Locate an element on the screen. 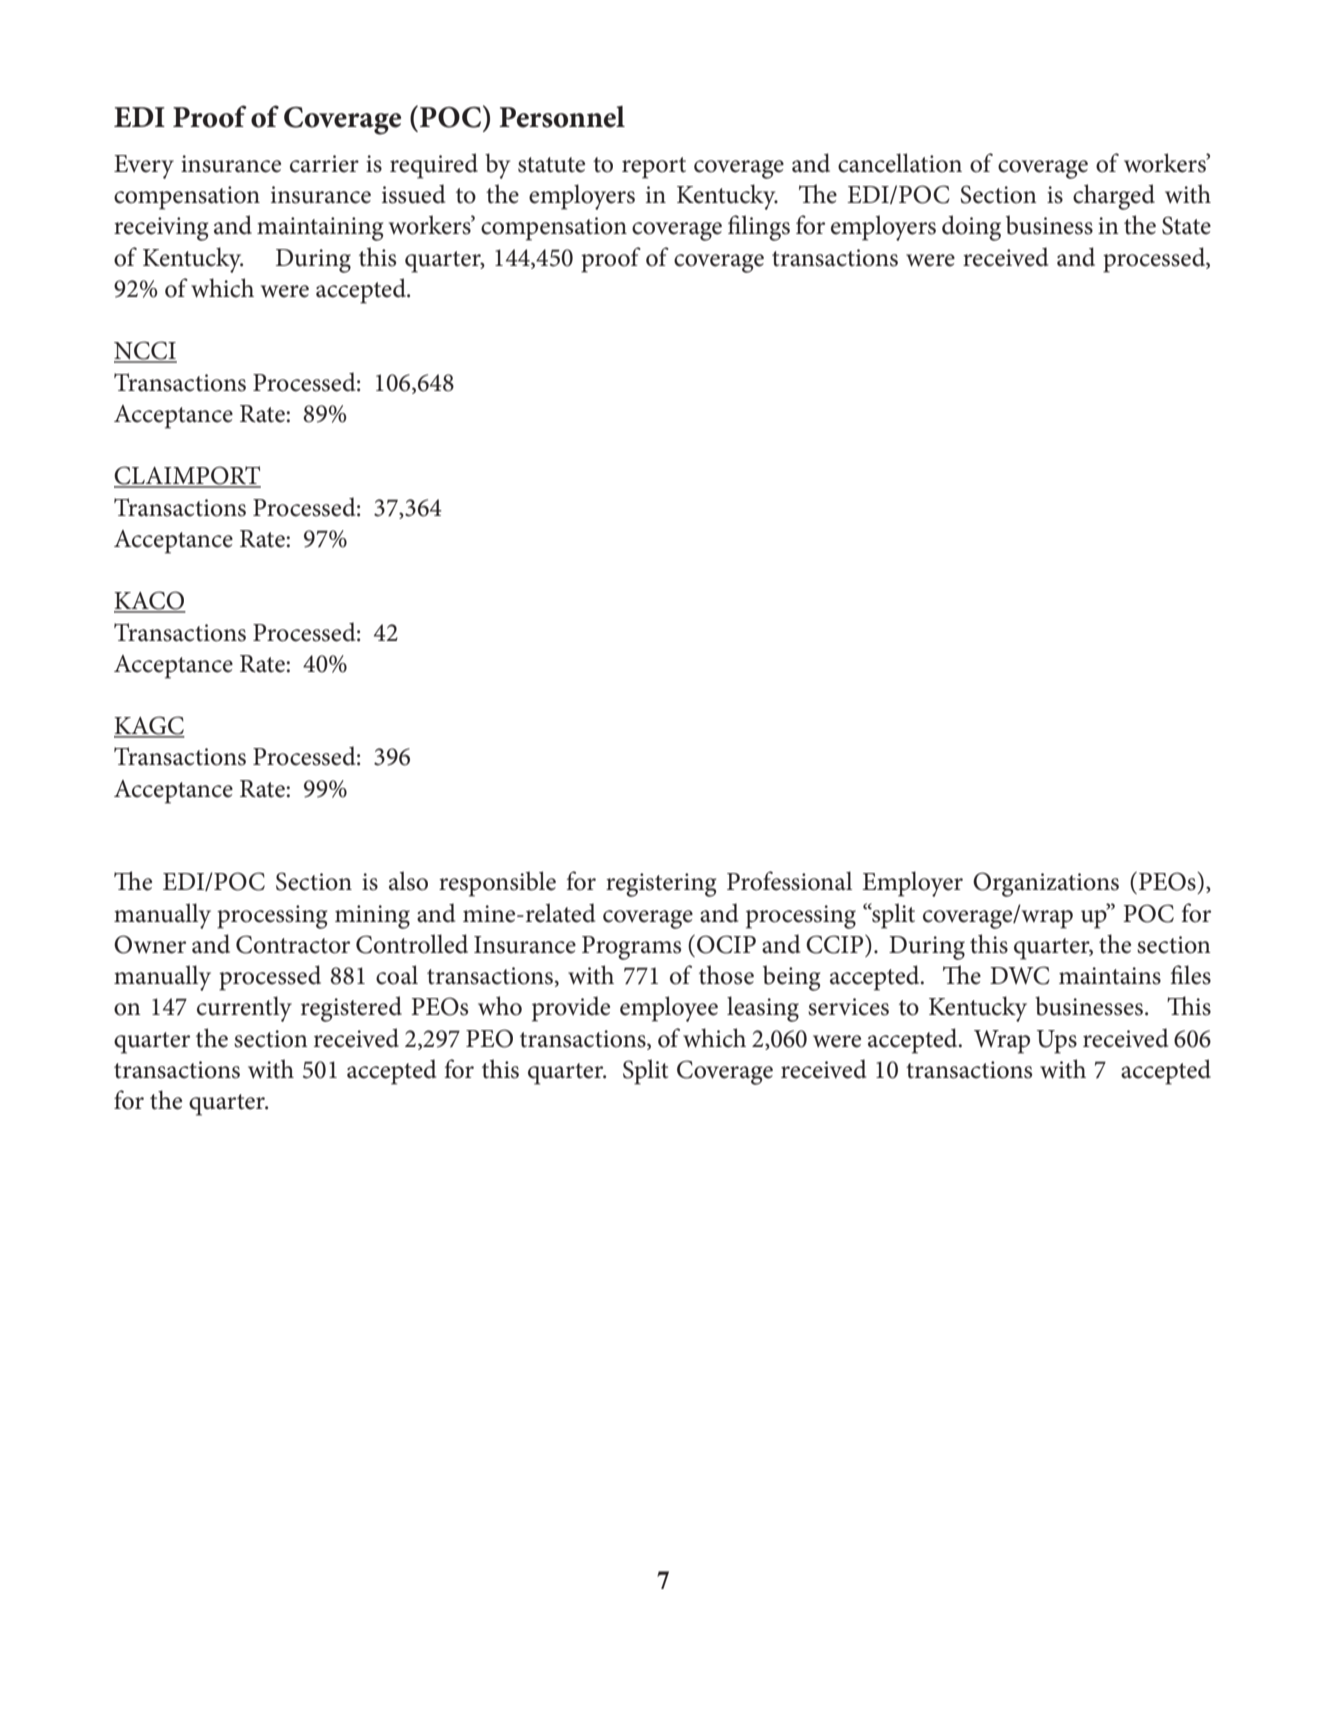 The height and width of the screenshot is (1718, 1327). registering is located at coordinates (661, 885).
